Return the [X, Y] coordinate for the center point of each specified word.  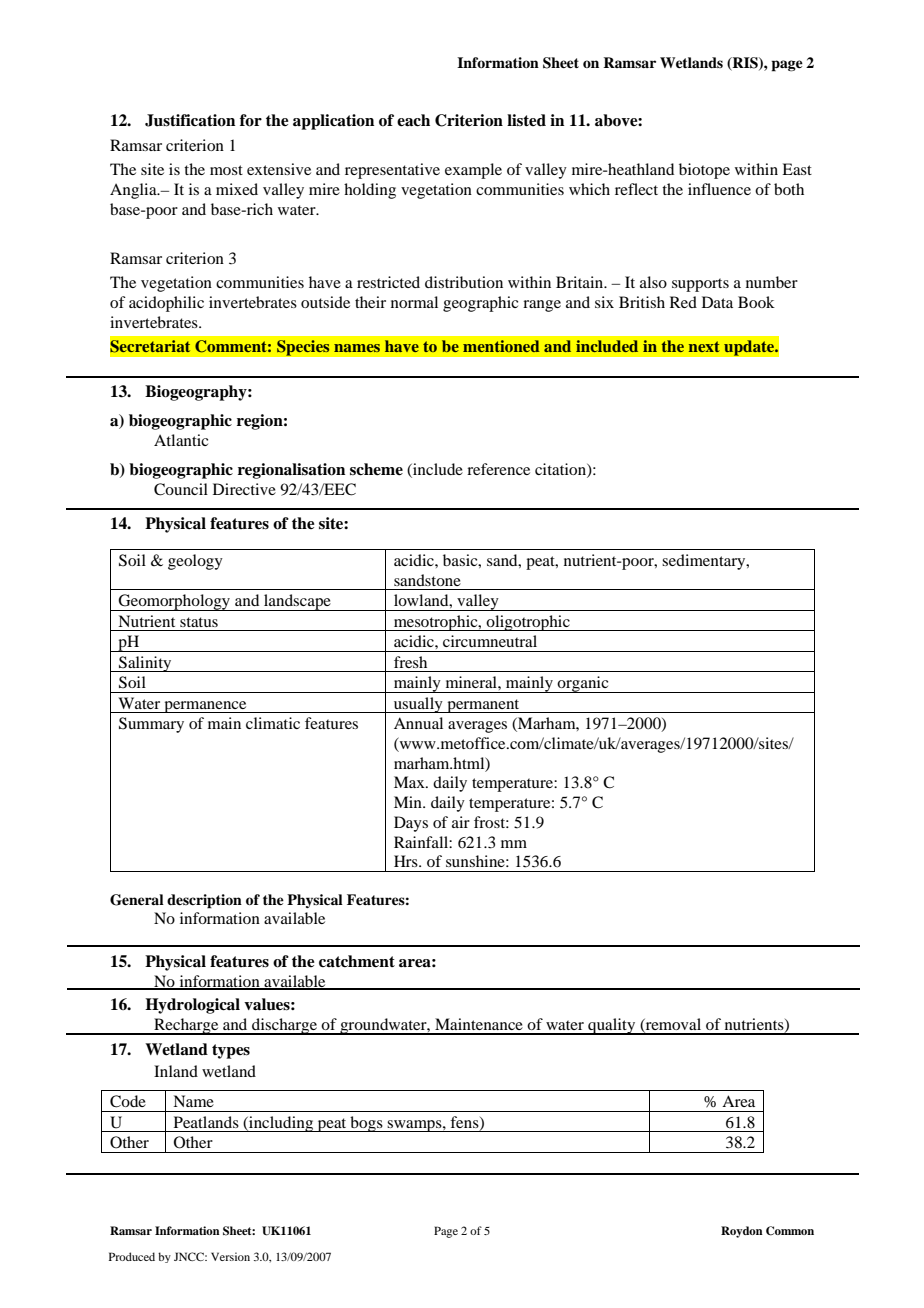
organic [583, 684]
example [473, 171]
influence [719, 189]
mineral [472, 682]
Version [230, 1256]
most [226, 170]
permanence [205, 707]
